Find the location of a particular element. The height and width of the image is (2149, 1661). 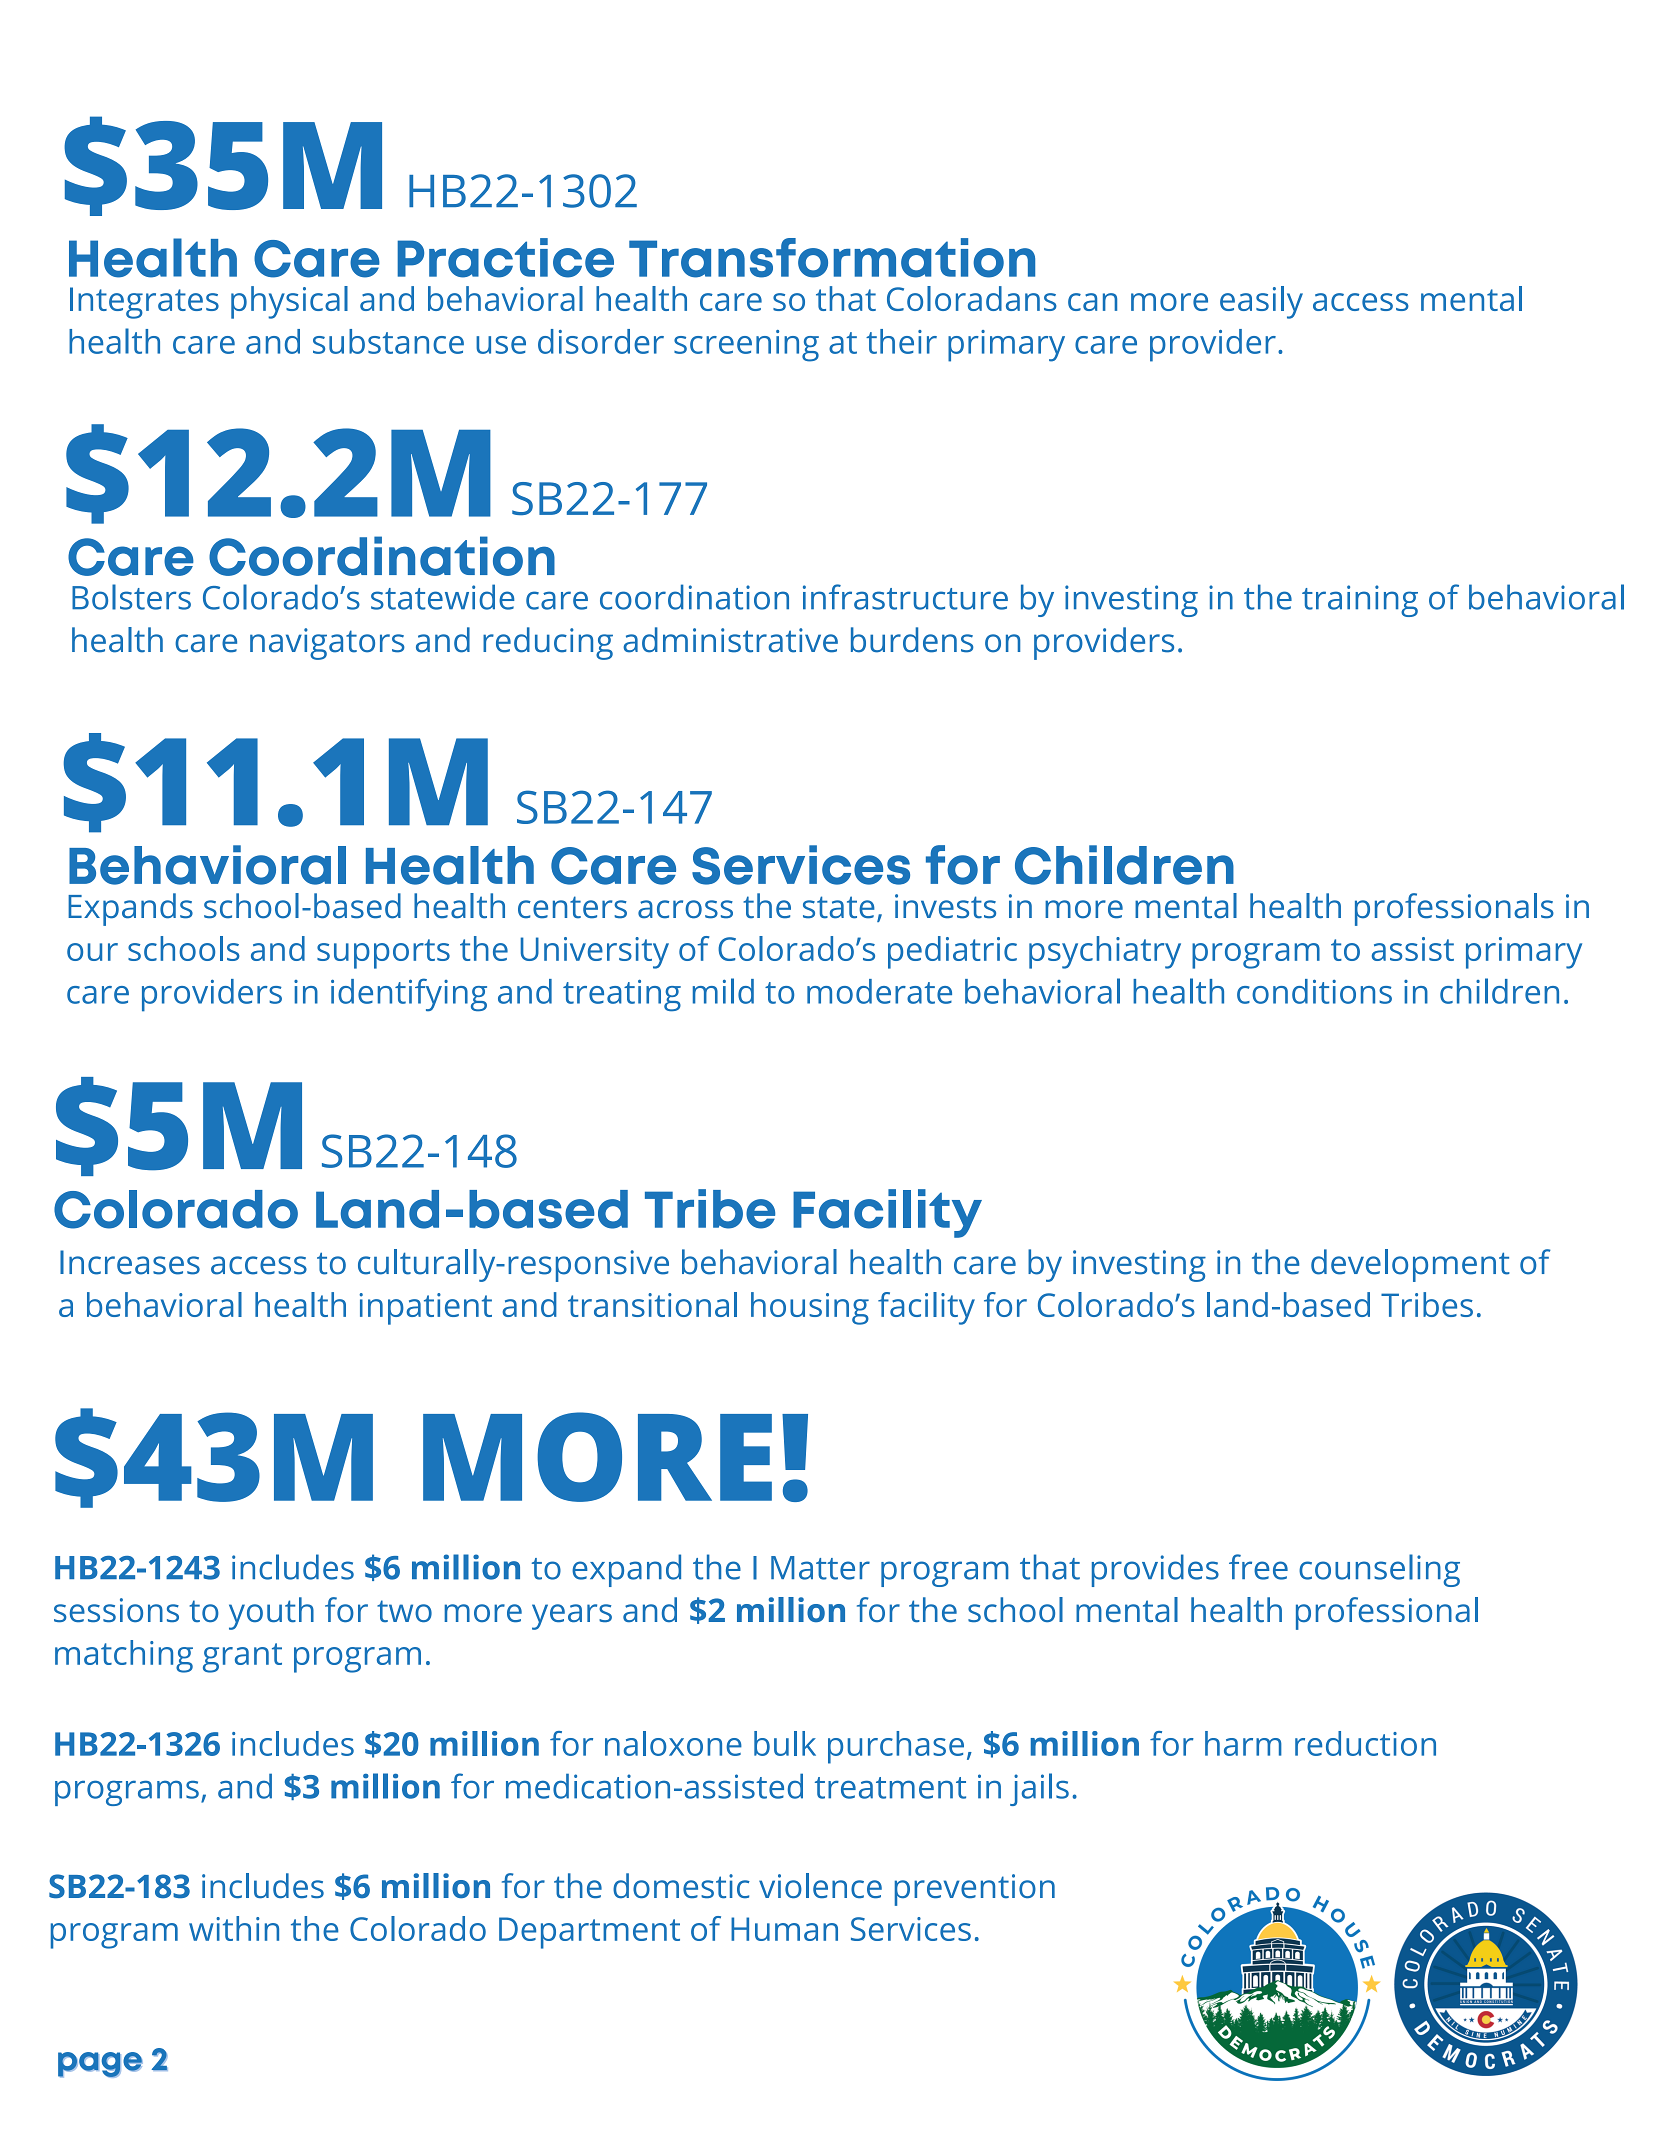

youth is located at coordinates (271, 1613).
